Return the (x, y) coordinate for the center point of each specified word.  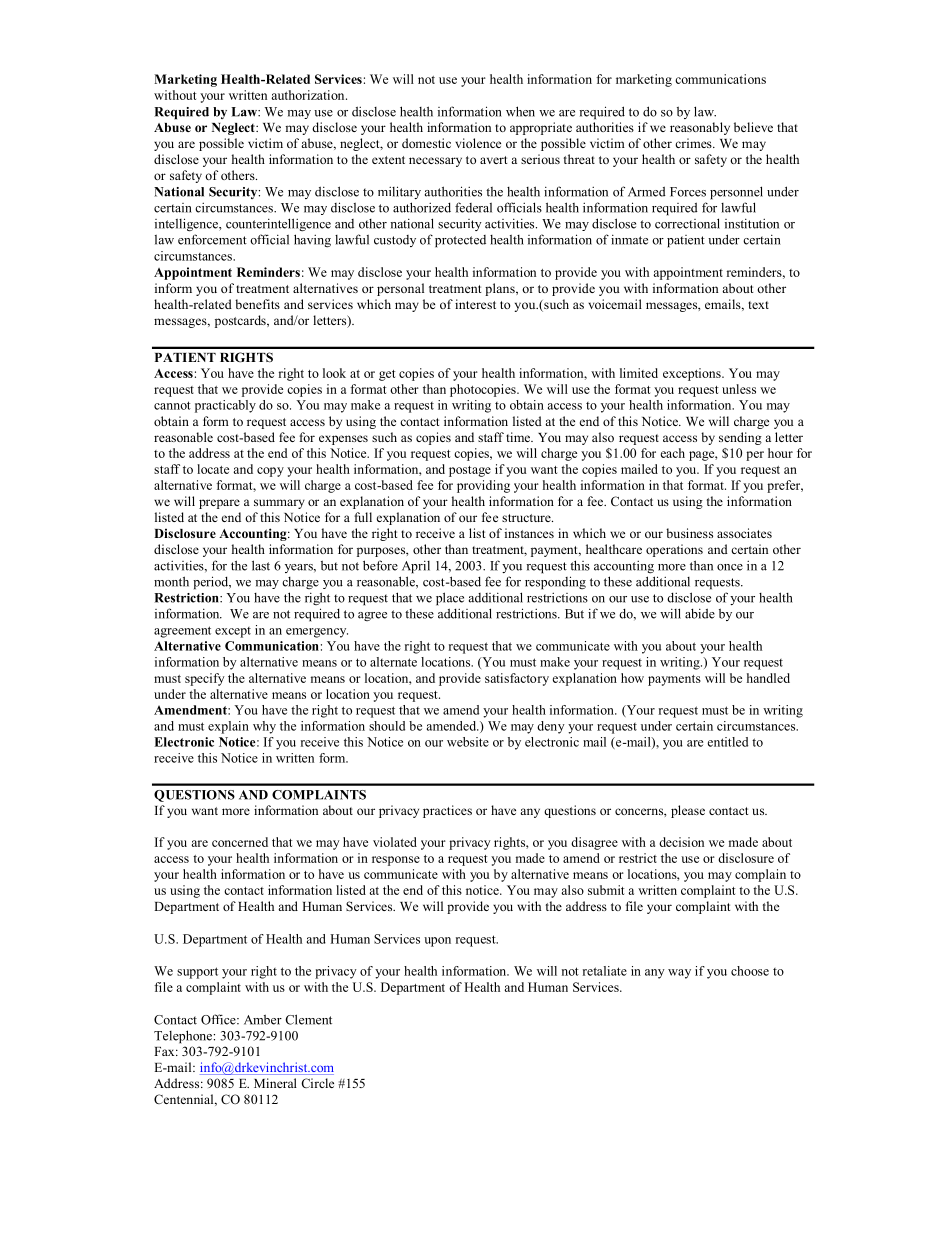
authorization (309, 95)
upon (437, 942)
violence (478, 143)
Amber (263, 1019)
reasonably (700, 128)
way (679, 974)
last (261, 565)
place (450, 599)
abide (700, 613)
